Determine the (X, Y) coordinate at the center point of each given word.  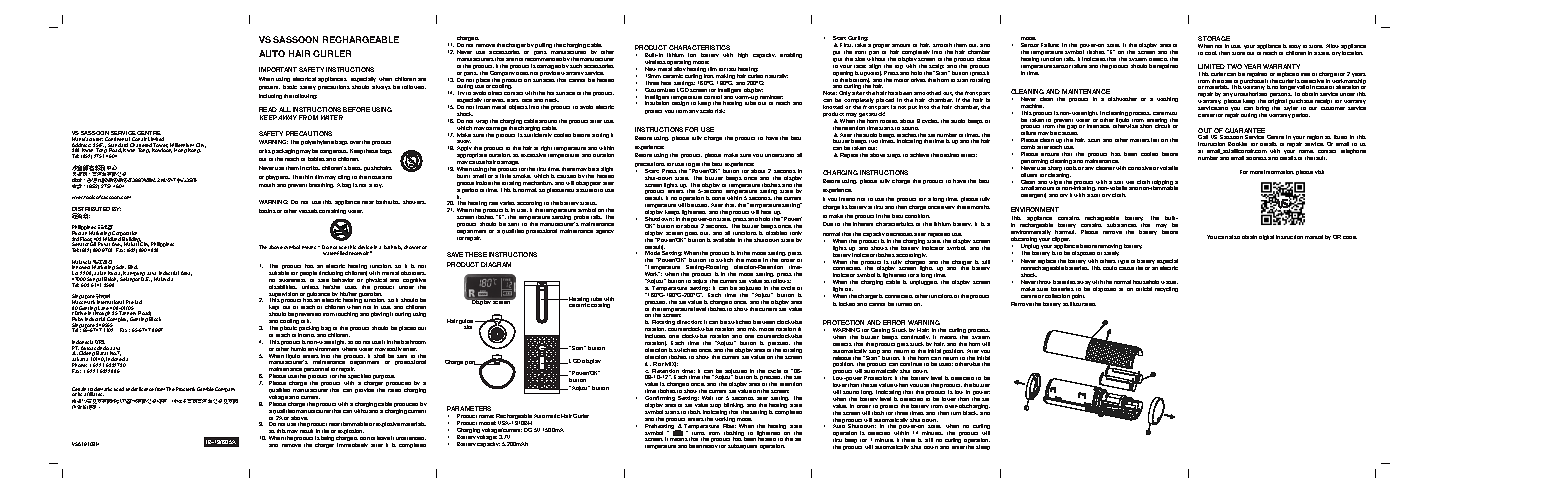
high (743, 55)
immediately (352, 445)
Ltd (138, 302)
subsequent (742, 446)
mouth (267, 185)
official (1144, 289)
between (764, 322)
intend (847, 199)
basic (290, 87)
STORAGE (1214, 38)
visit (1319, 172)
